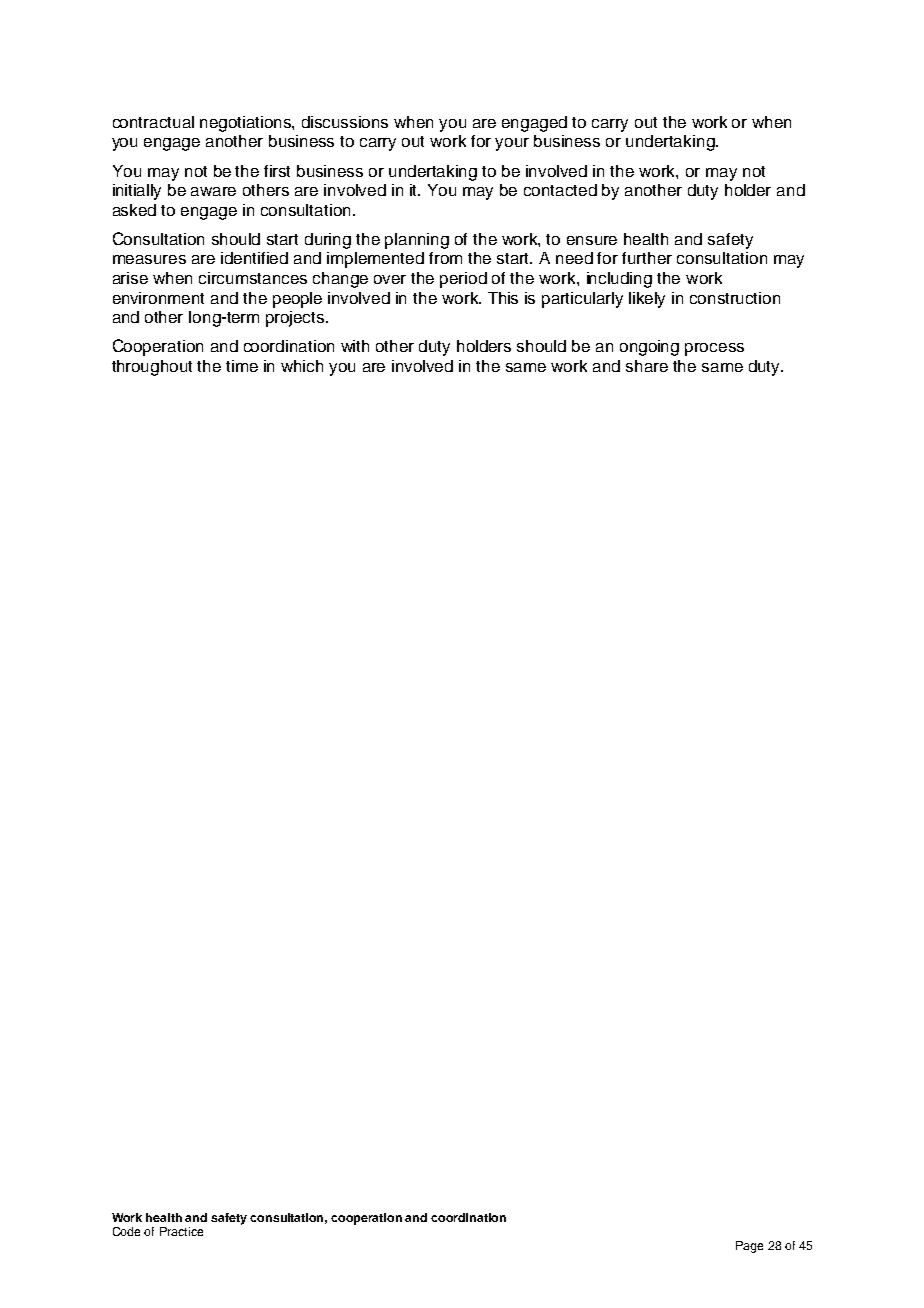 The image size is (924, 1308). What do you see at coordinates (647, 258) in the image?
I see `further` at bounding box center [647, 258].
